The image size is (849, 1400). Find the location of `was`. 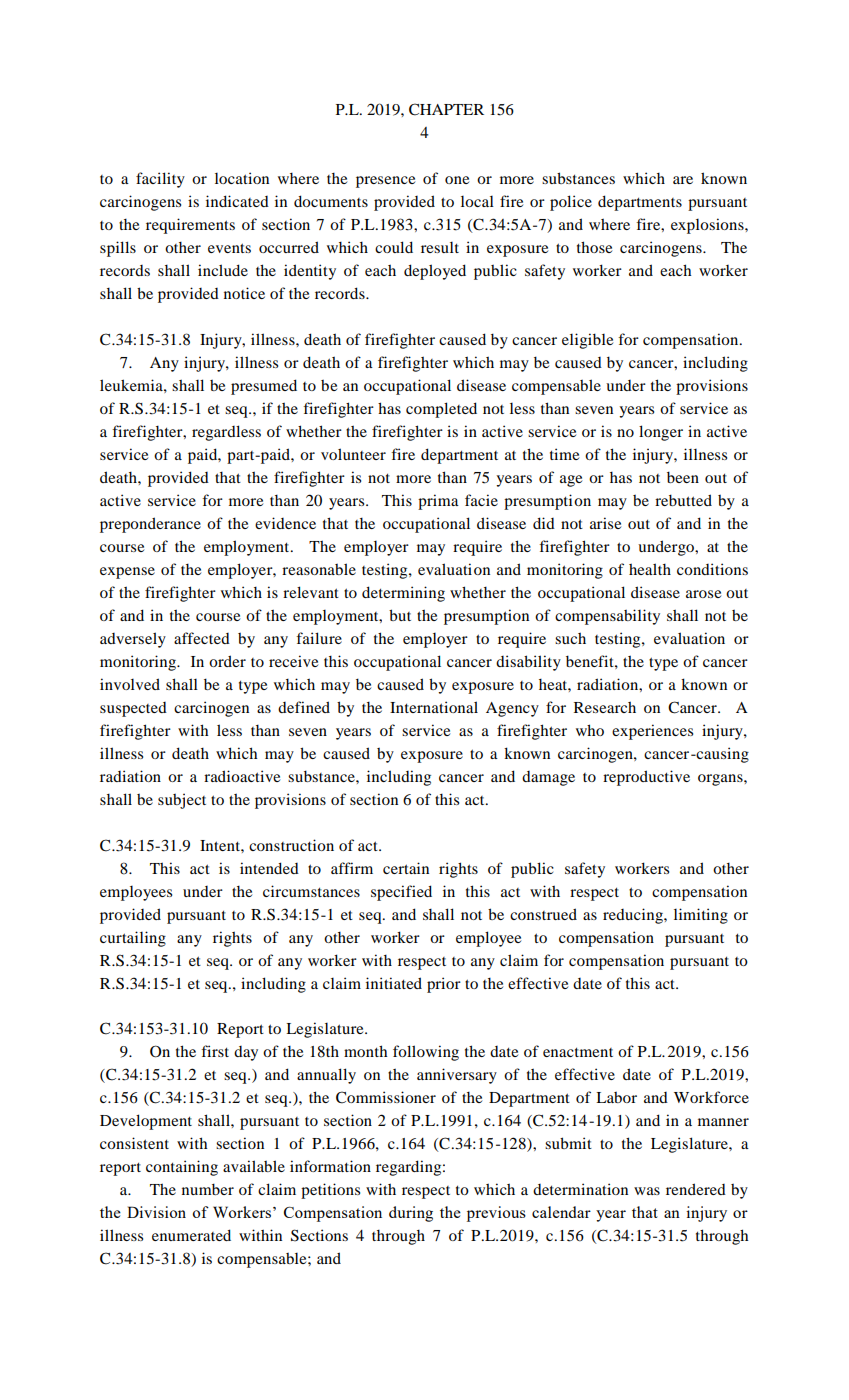

was is located at coordinates (647, 1191).
